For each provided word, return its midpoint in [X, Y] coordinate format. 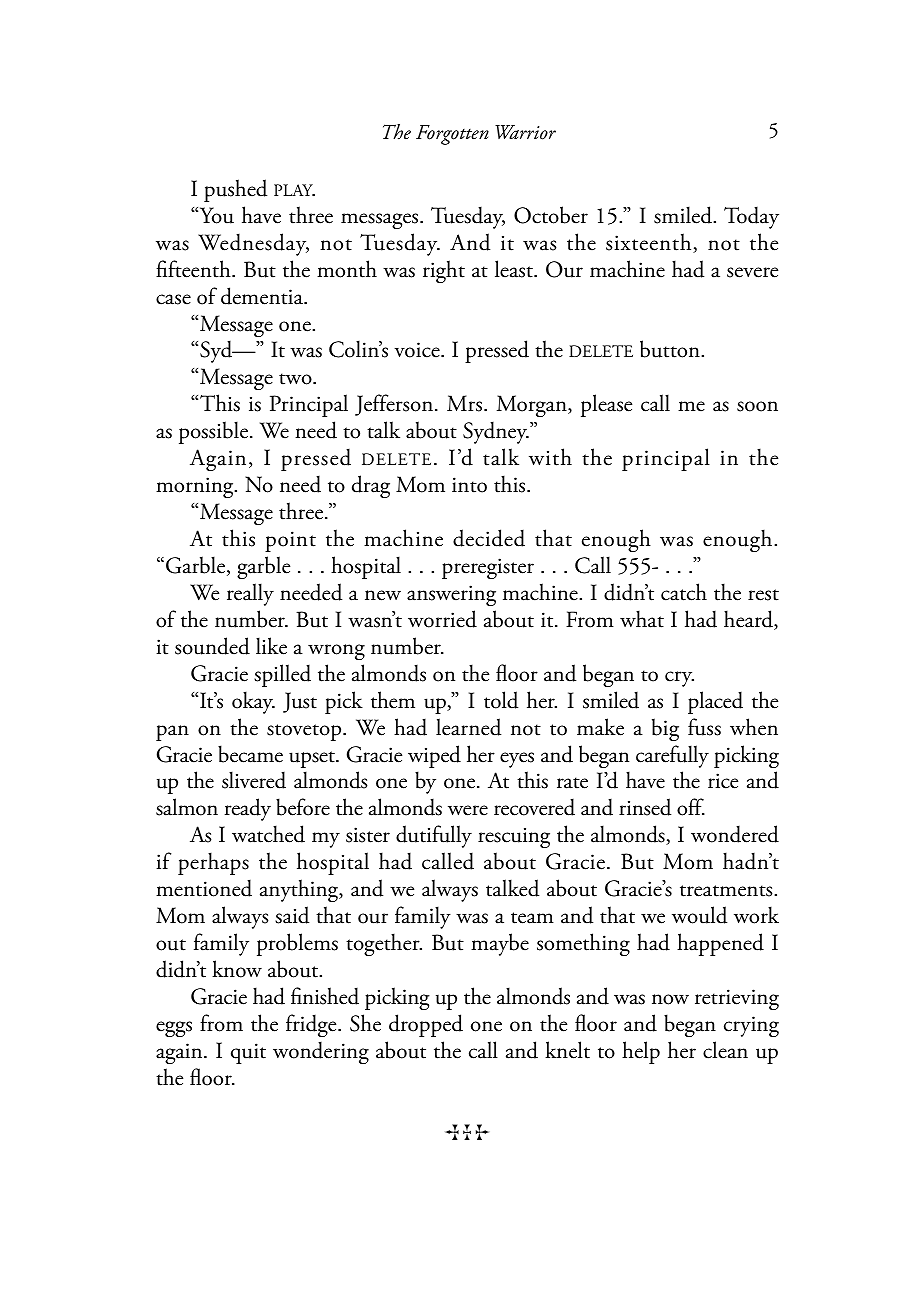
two [296, 379]
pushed [235, 190]
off [691, 807]
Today [751, 217]
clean [725, 1050]
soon [757, 406]
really [250, 594]
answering [451, 595]
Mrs [466, 403]
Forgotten [452, 135]
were [468, 810]
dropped [426, 1025]
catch [684, 592]
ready [248, 809]
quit [248, 1053]
